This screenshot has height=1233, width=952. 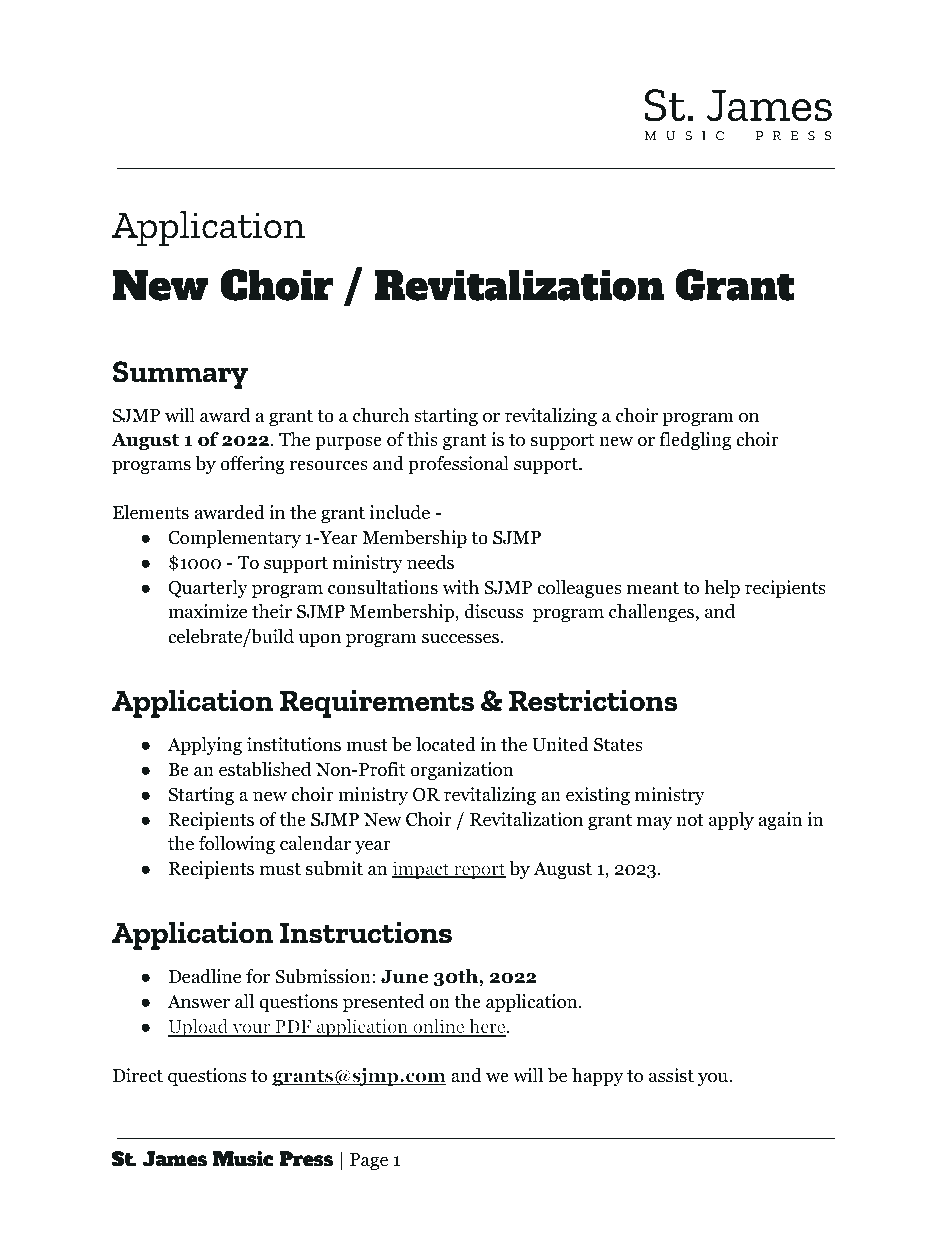 What do you see at coordinates (207, 611) in the screenshot?
I see `maximize` at bounding box center [207, 611].
